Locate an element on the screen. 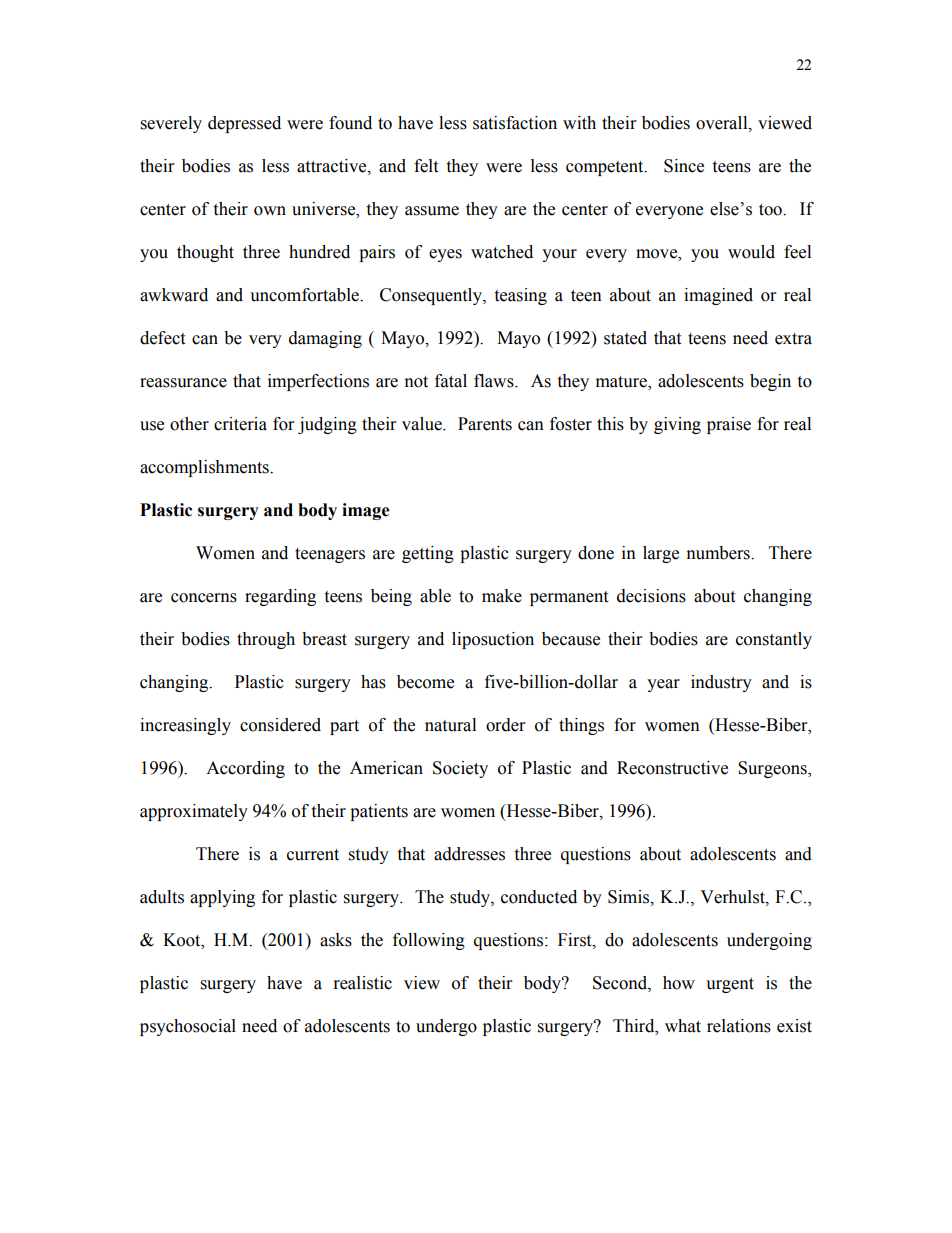 This screenshot has width=952, height=1233. Reconstructive is located at coordinates (672, 768).
